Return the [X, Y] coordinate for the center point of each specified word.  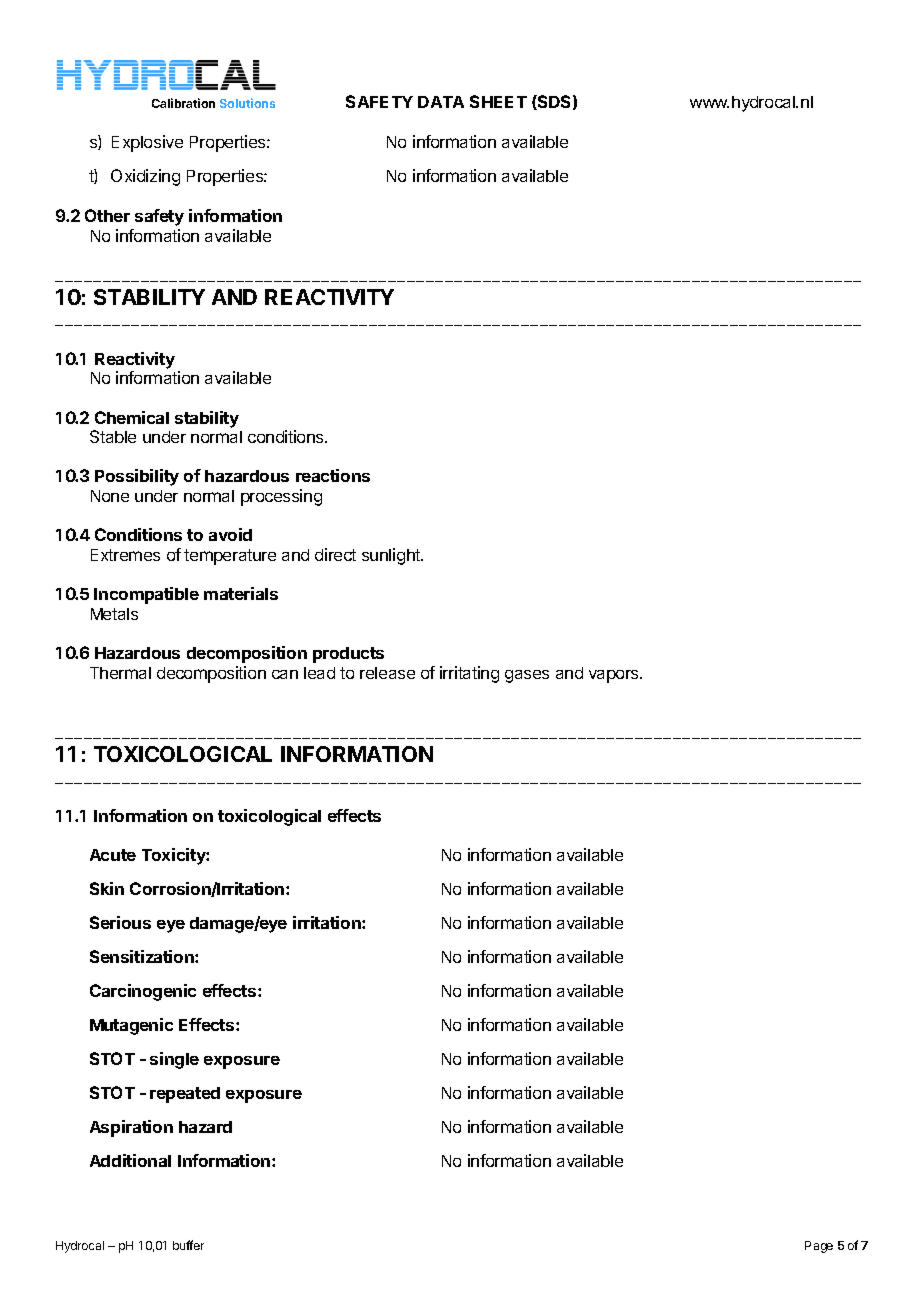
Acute [113, 855]
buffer [188, 1245]
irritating [469, 674]
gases [527, 676]
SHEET [498, 101]
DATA [441, 102]
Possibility [137, 477]
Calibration [183, 103]
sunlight [392, 556]
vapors [615, 676]
